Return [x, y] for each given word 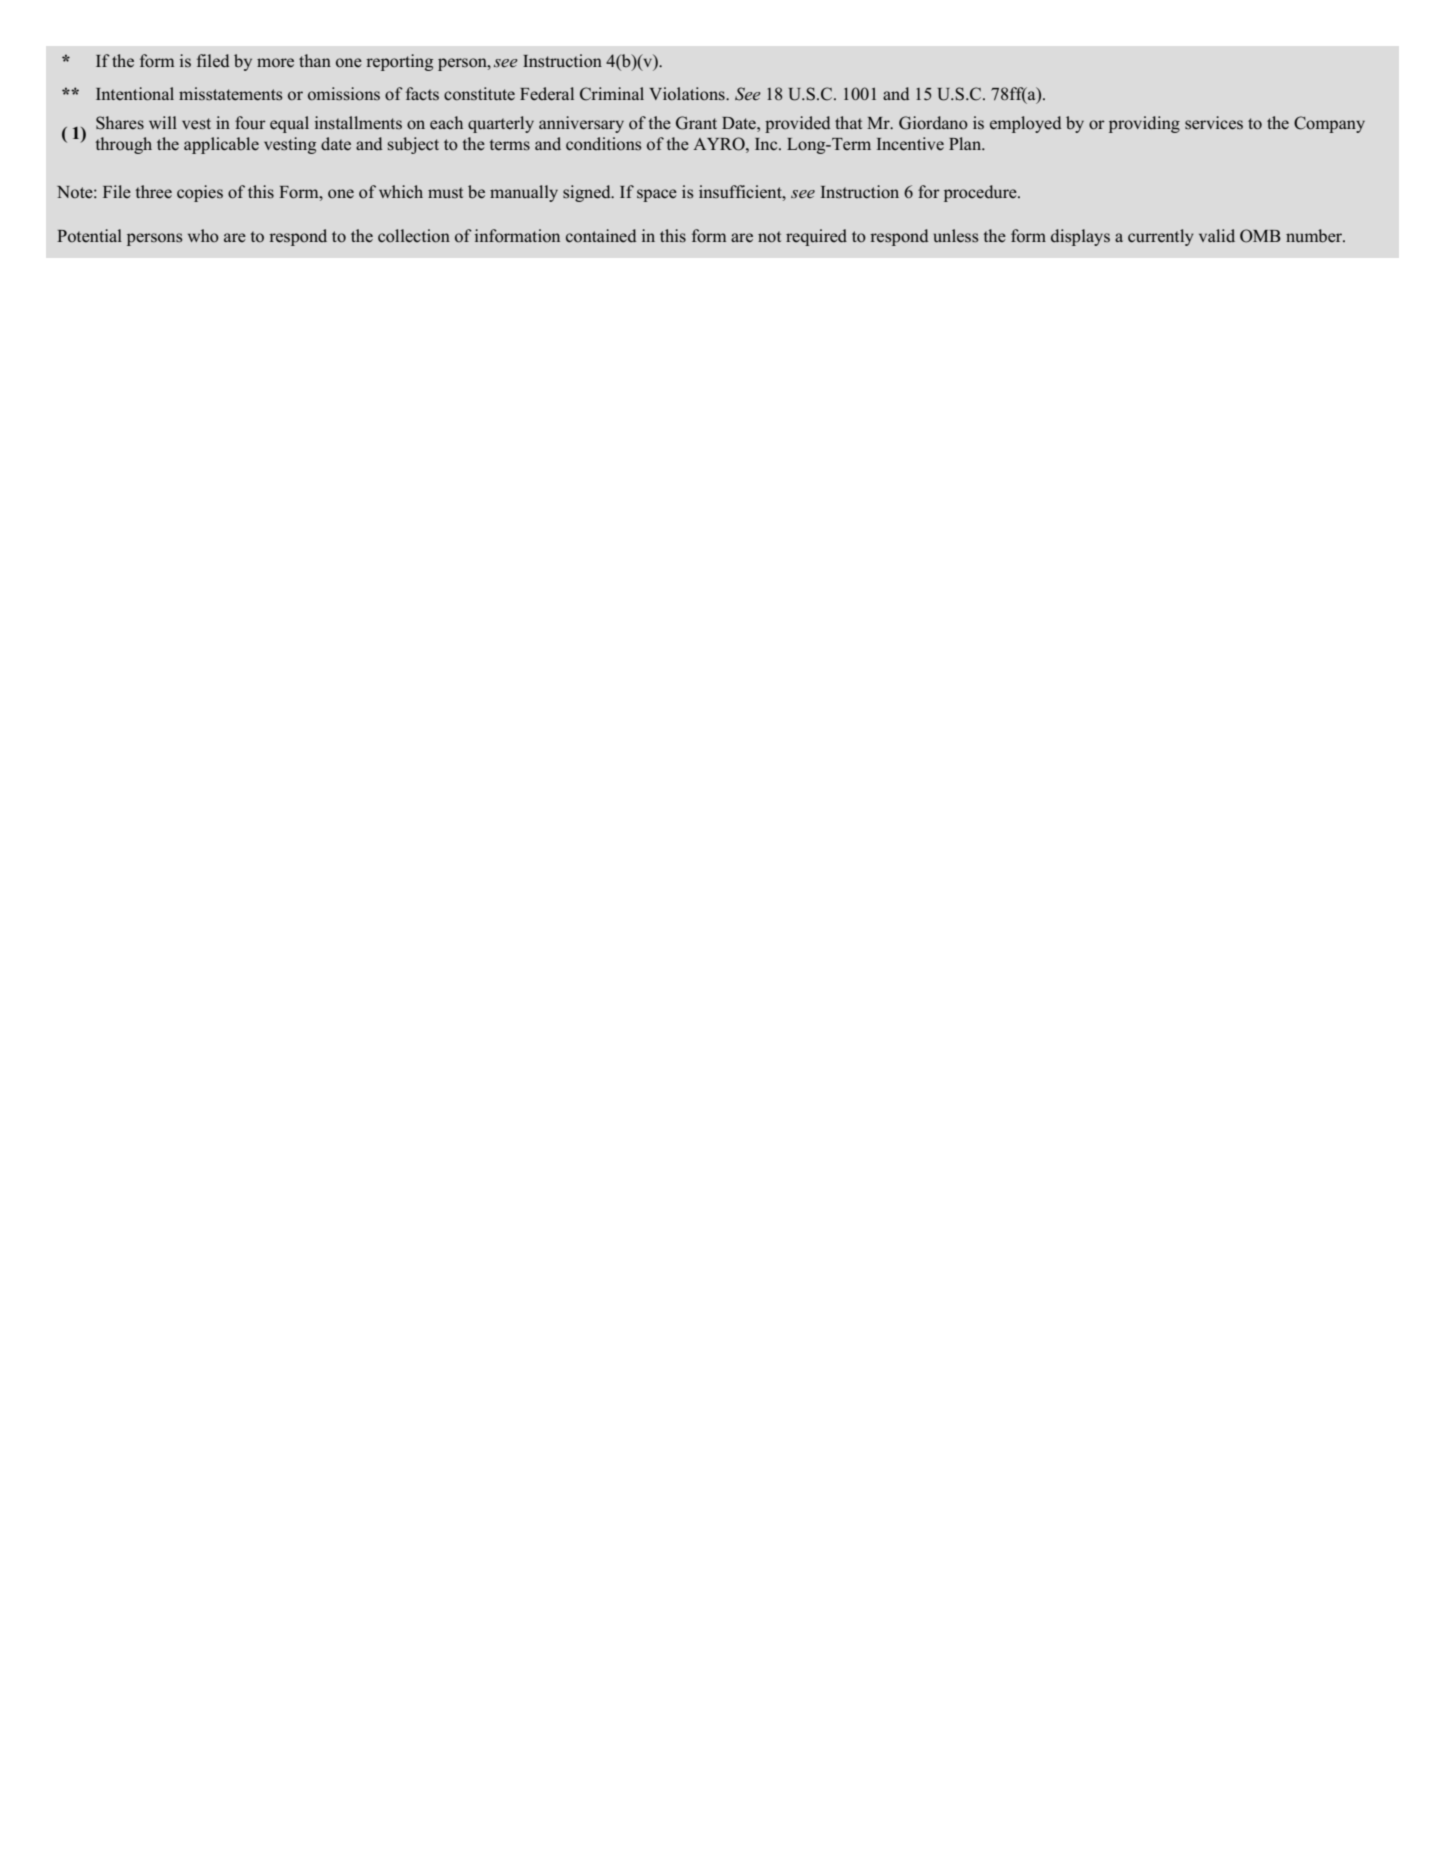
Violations [688, 94]
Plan [966, 143]
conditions [604, 144]
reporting [399, 62]
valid [1217, 235]
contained [601, 236]
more [275, 63]
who [203, 236]
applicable [221, 145]
